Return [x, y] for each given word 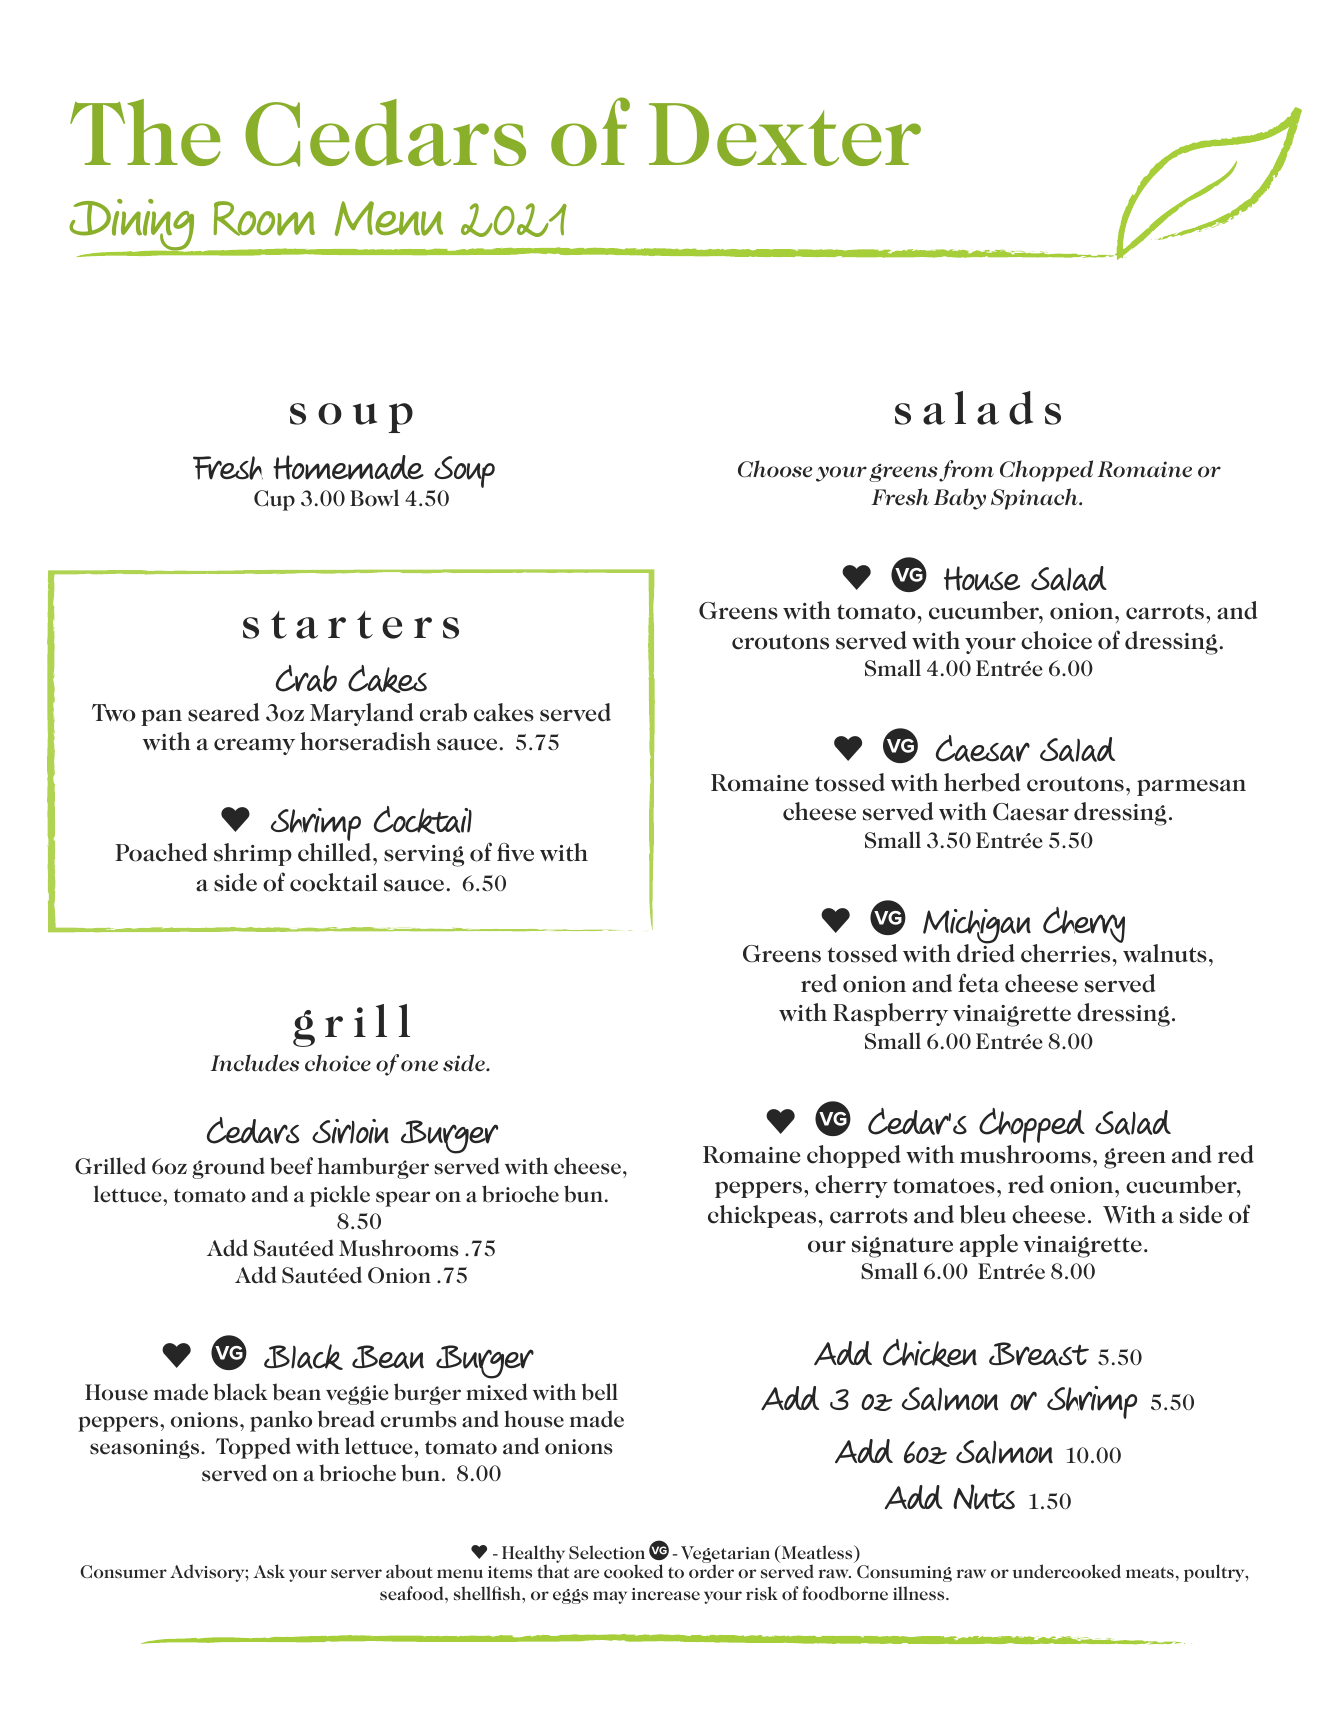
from [966, 471]
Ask [269, 1571]
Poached [161, 852]
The [145, 132]
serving [424, 856]
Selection [607, 1552]
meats [1150, 1572]
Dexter [785, 134]
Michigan [977, 927]
